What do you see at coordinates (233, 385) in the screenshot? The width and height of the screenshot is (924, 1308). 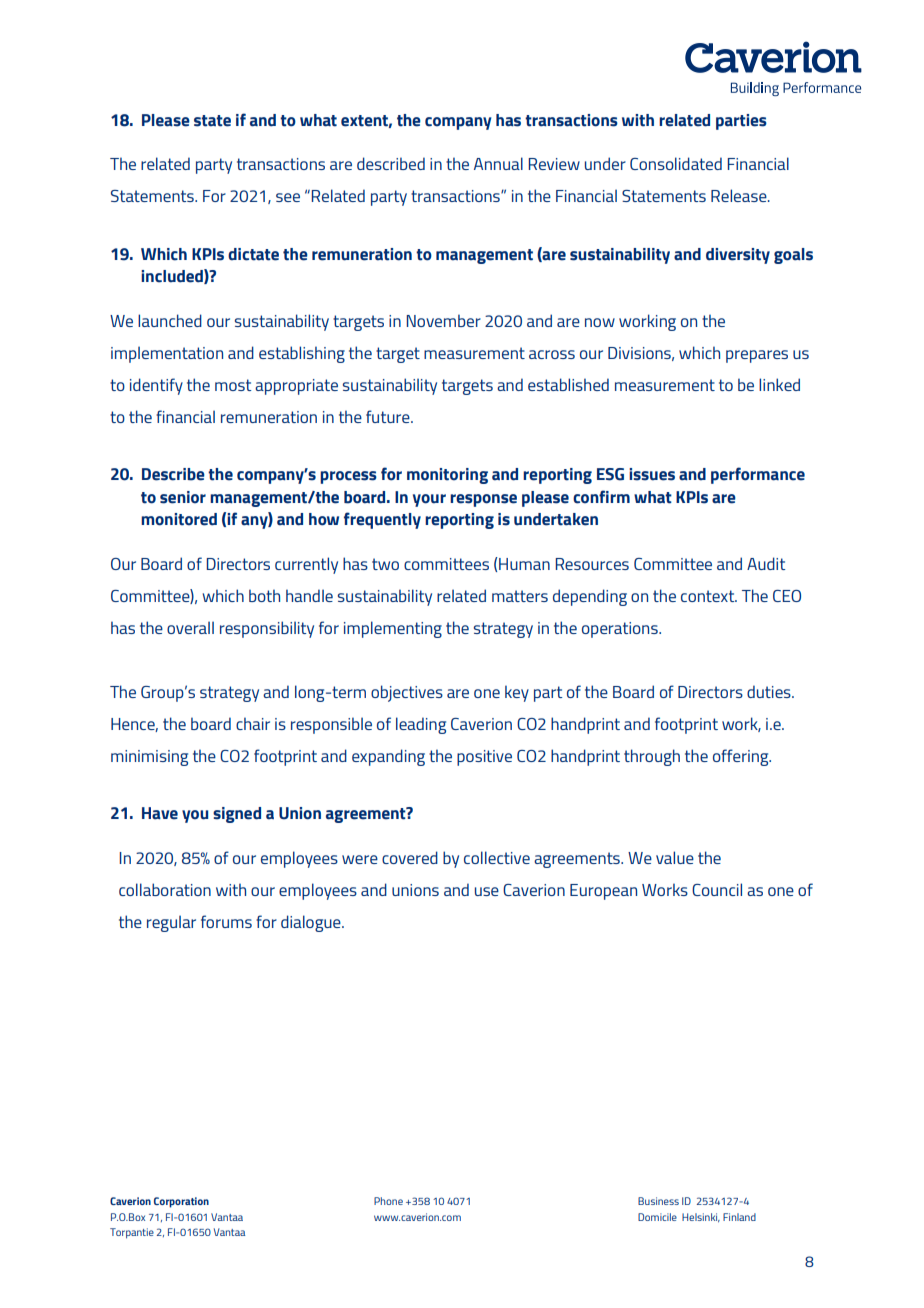 I see `most` at bounding box center [233, 385].
